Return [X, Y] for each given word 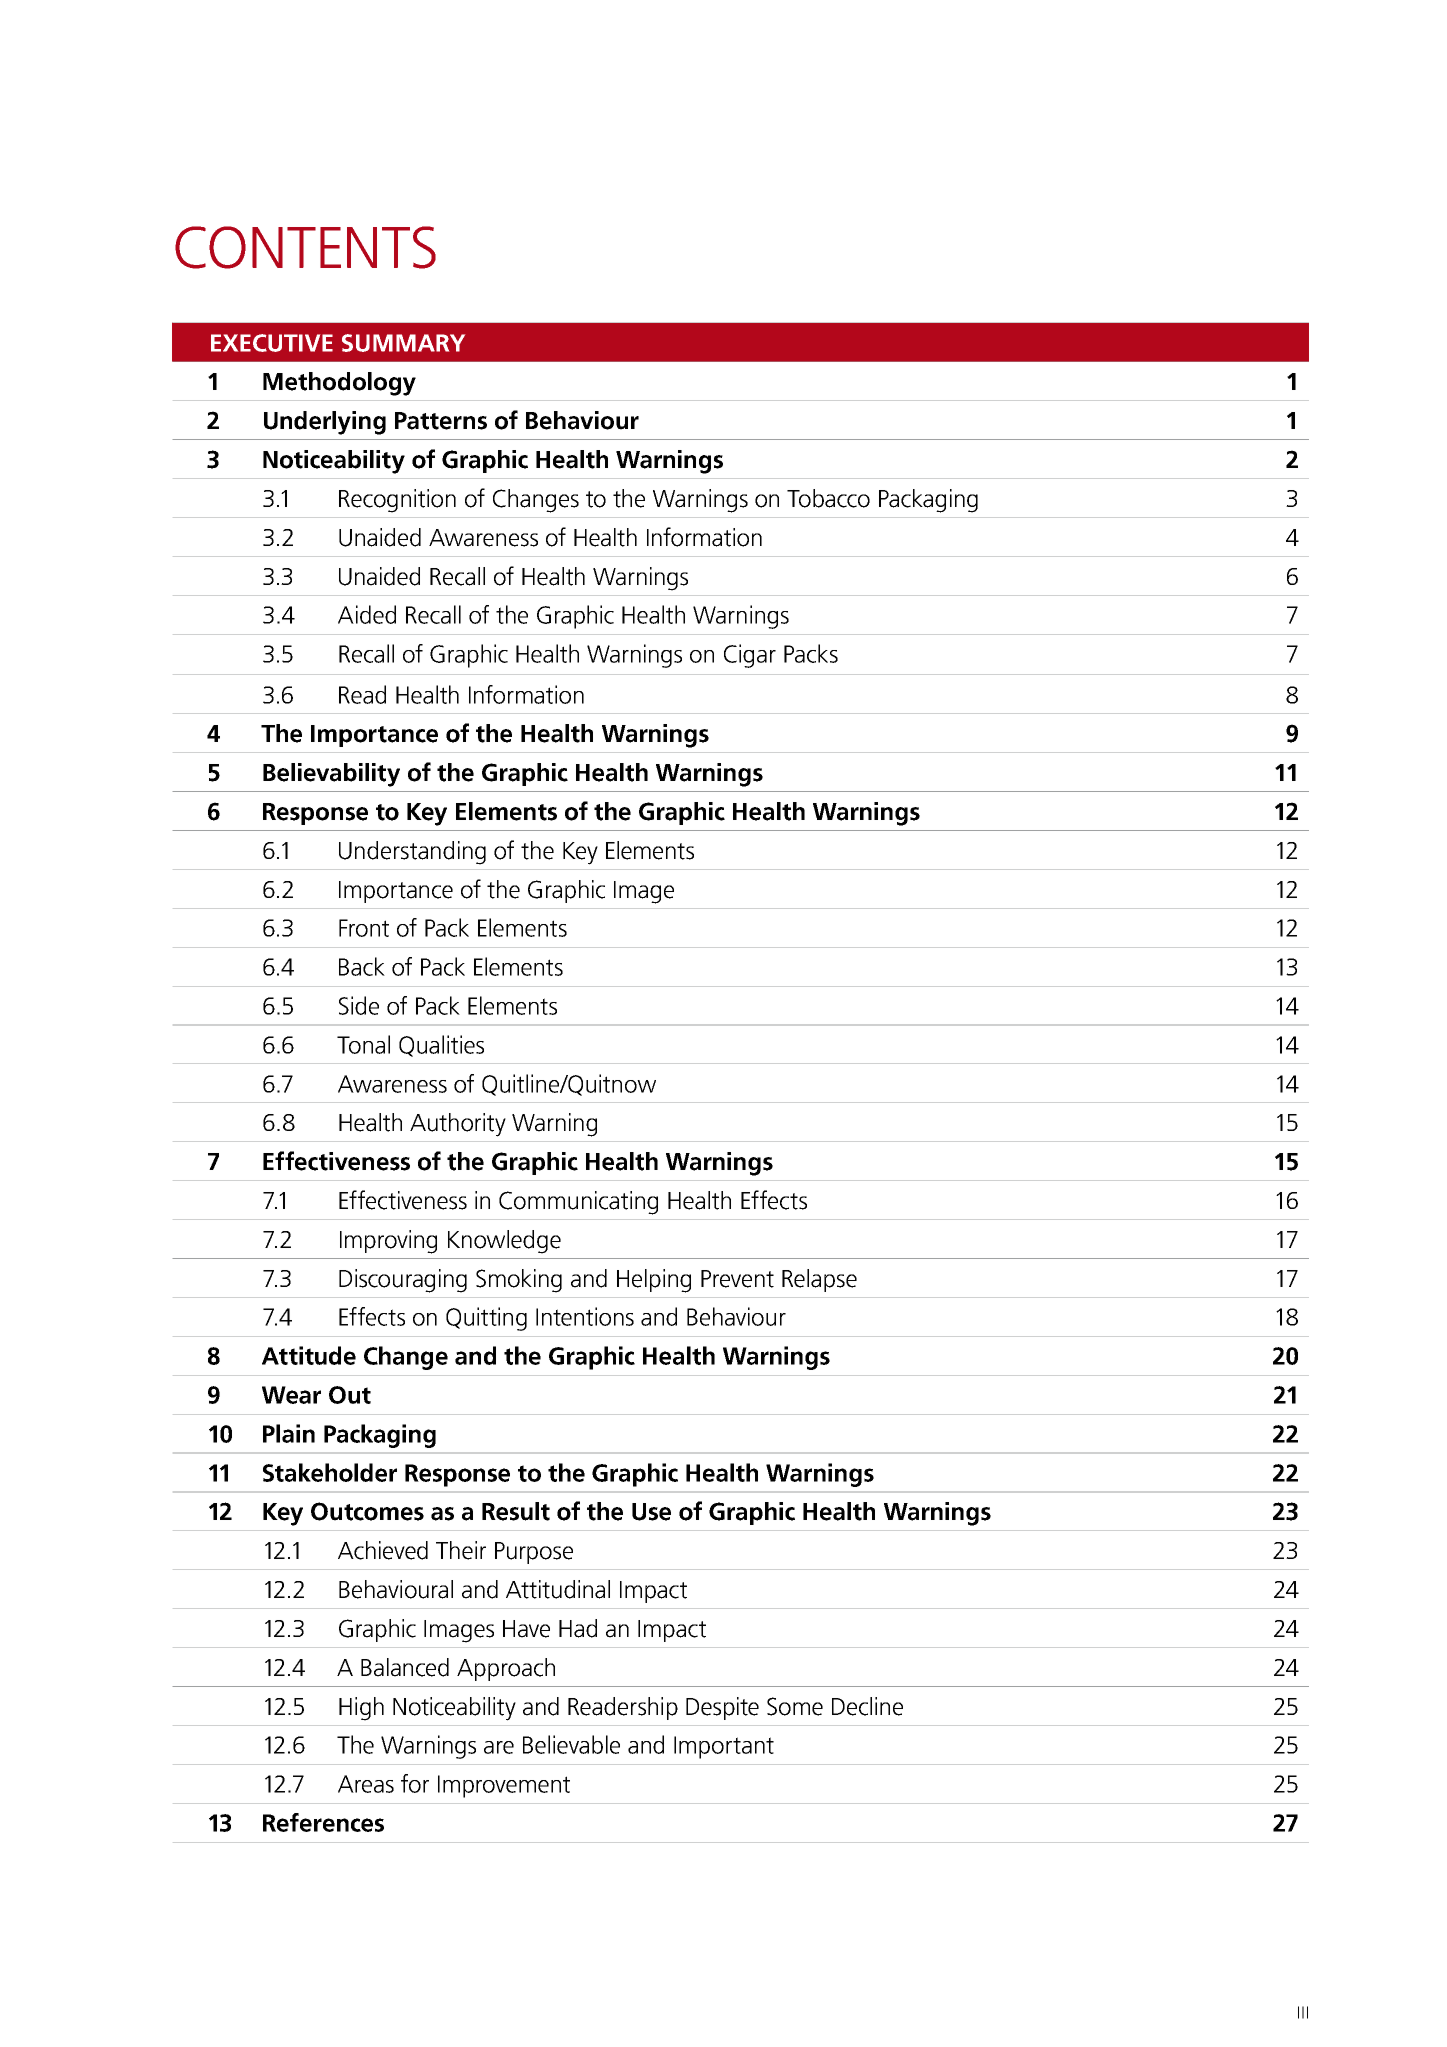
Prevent [737, 1279]
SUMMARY [403, 343]
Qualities [441, 1046]
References [323, 1822]
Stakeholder [330, 1472]
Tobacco [828, 498]
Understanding [412, 853]
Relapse [819, 1280]
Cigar [750, 656]
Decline [867, 1706]
